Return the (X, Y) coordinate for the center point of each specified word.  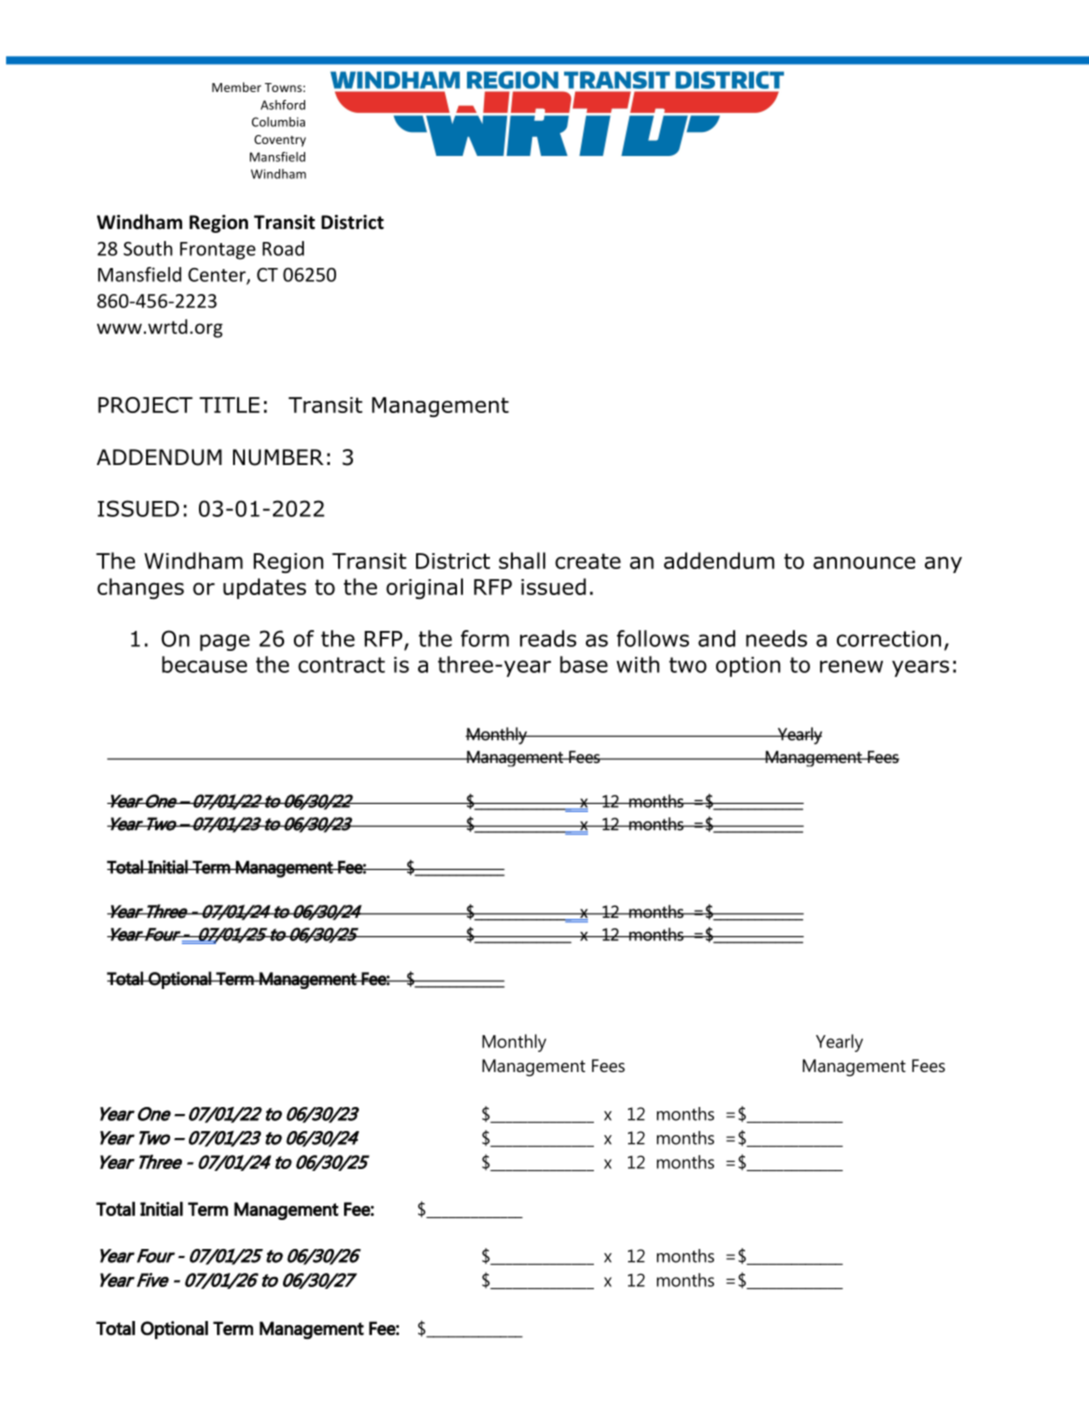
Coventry (280, 141)
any (943, 564)
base (584, 664)
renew (851, 666)
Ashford (283, 105)
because (204, 664)
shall (522, 560)
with (638, 664)
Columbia (278, 122)
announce (864, 562)
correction (889, 639)
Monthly (514, 1043)
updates (264, 588)
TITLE (229, 405)
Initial (161, 1208)
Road (283, 248)
